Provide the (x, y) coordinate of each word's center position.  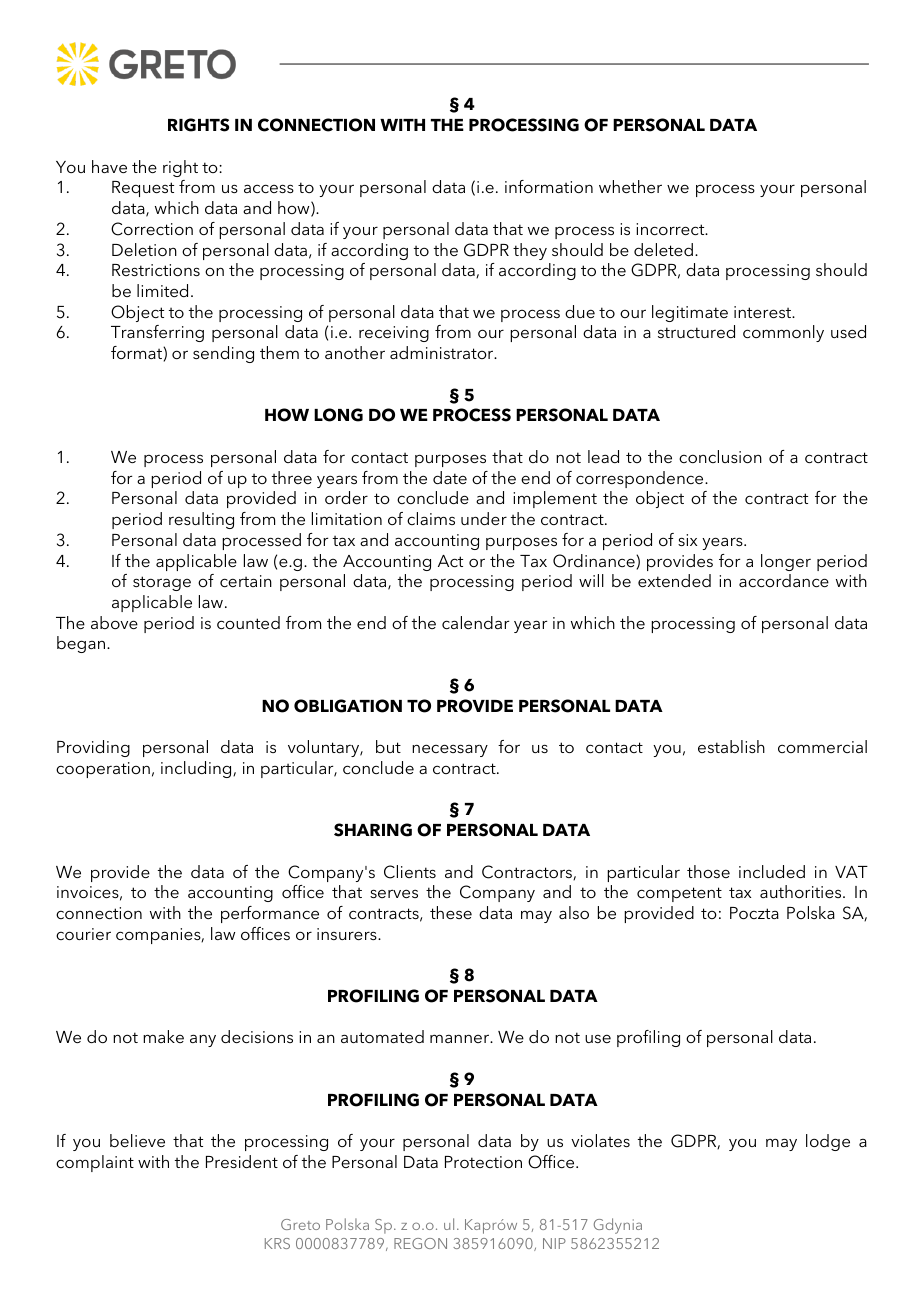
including (197, 769)
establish (731, 746)
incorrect (671, 229)
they (530, 251)
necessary (450, 750)
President (242, 1161)
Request (143, 189)
